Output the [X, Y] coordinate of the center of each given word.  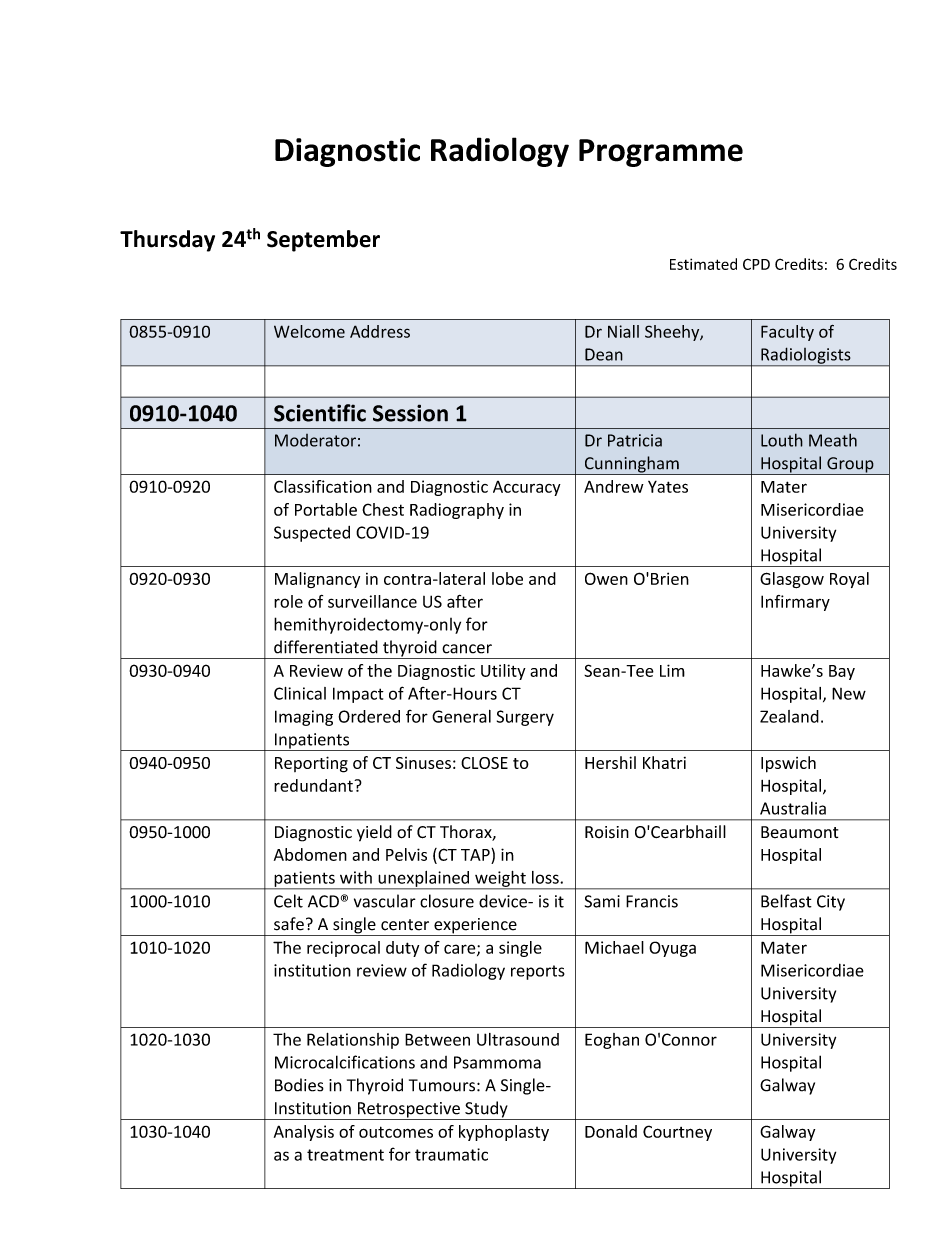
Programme [661, 153]
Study [486, 1110]
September [323, 241]
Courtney [677, 1133]
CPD [756, 264]
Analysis [304, 1133]
